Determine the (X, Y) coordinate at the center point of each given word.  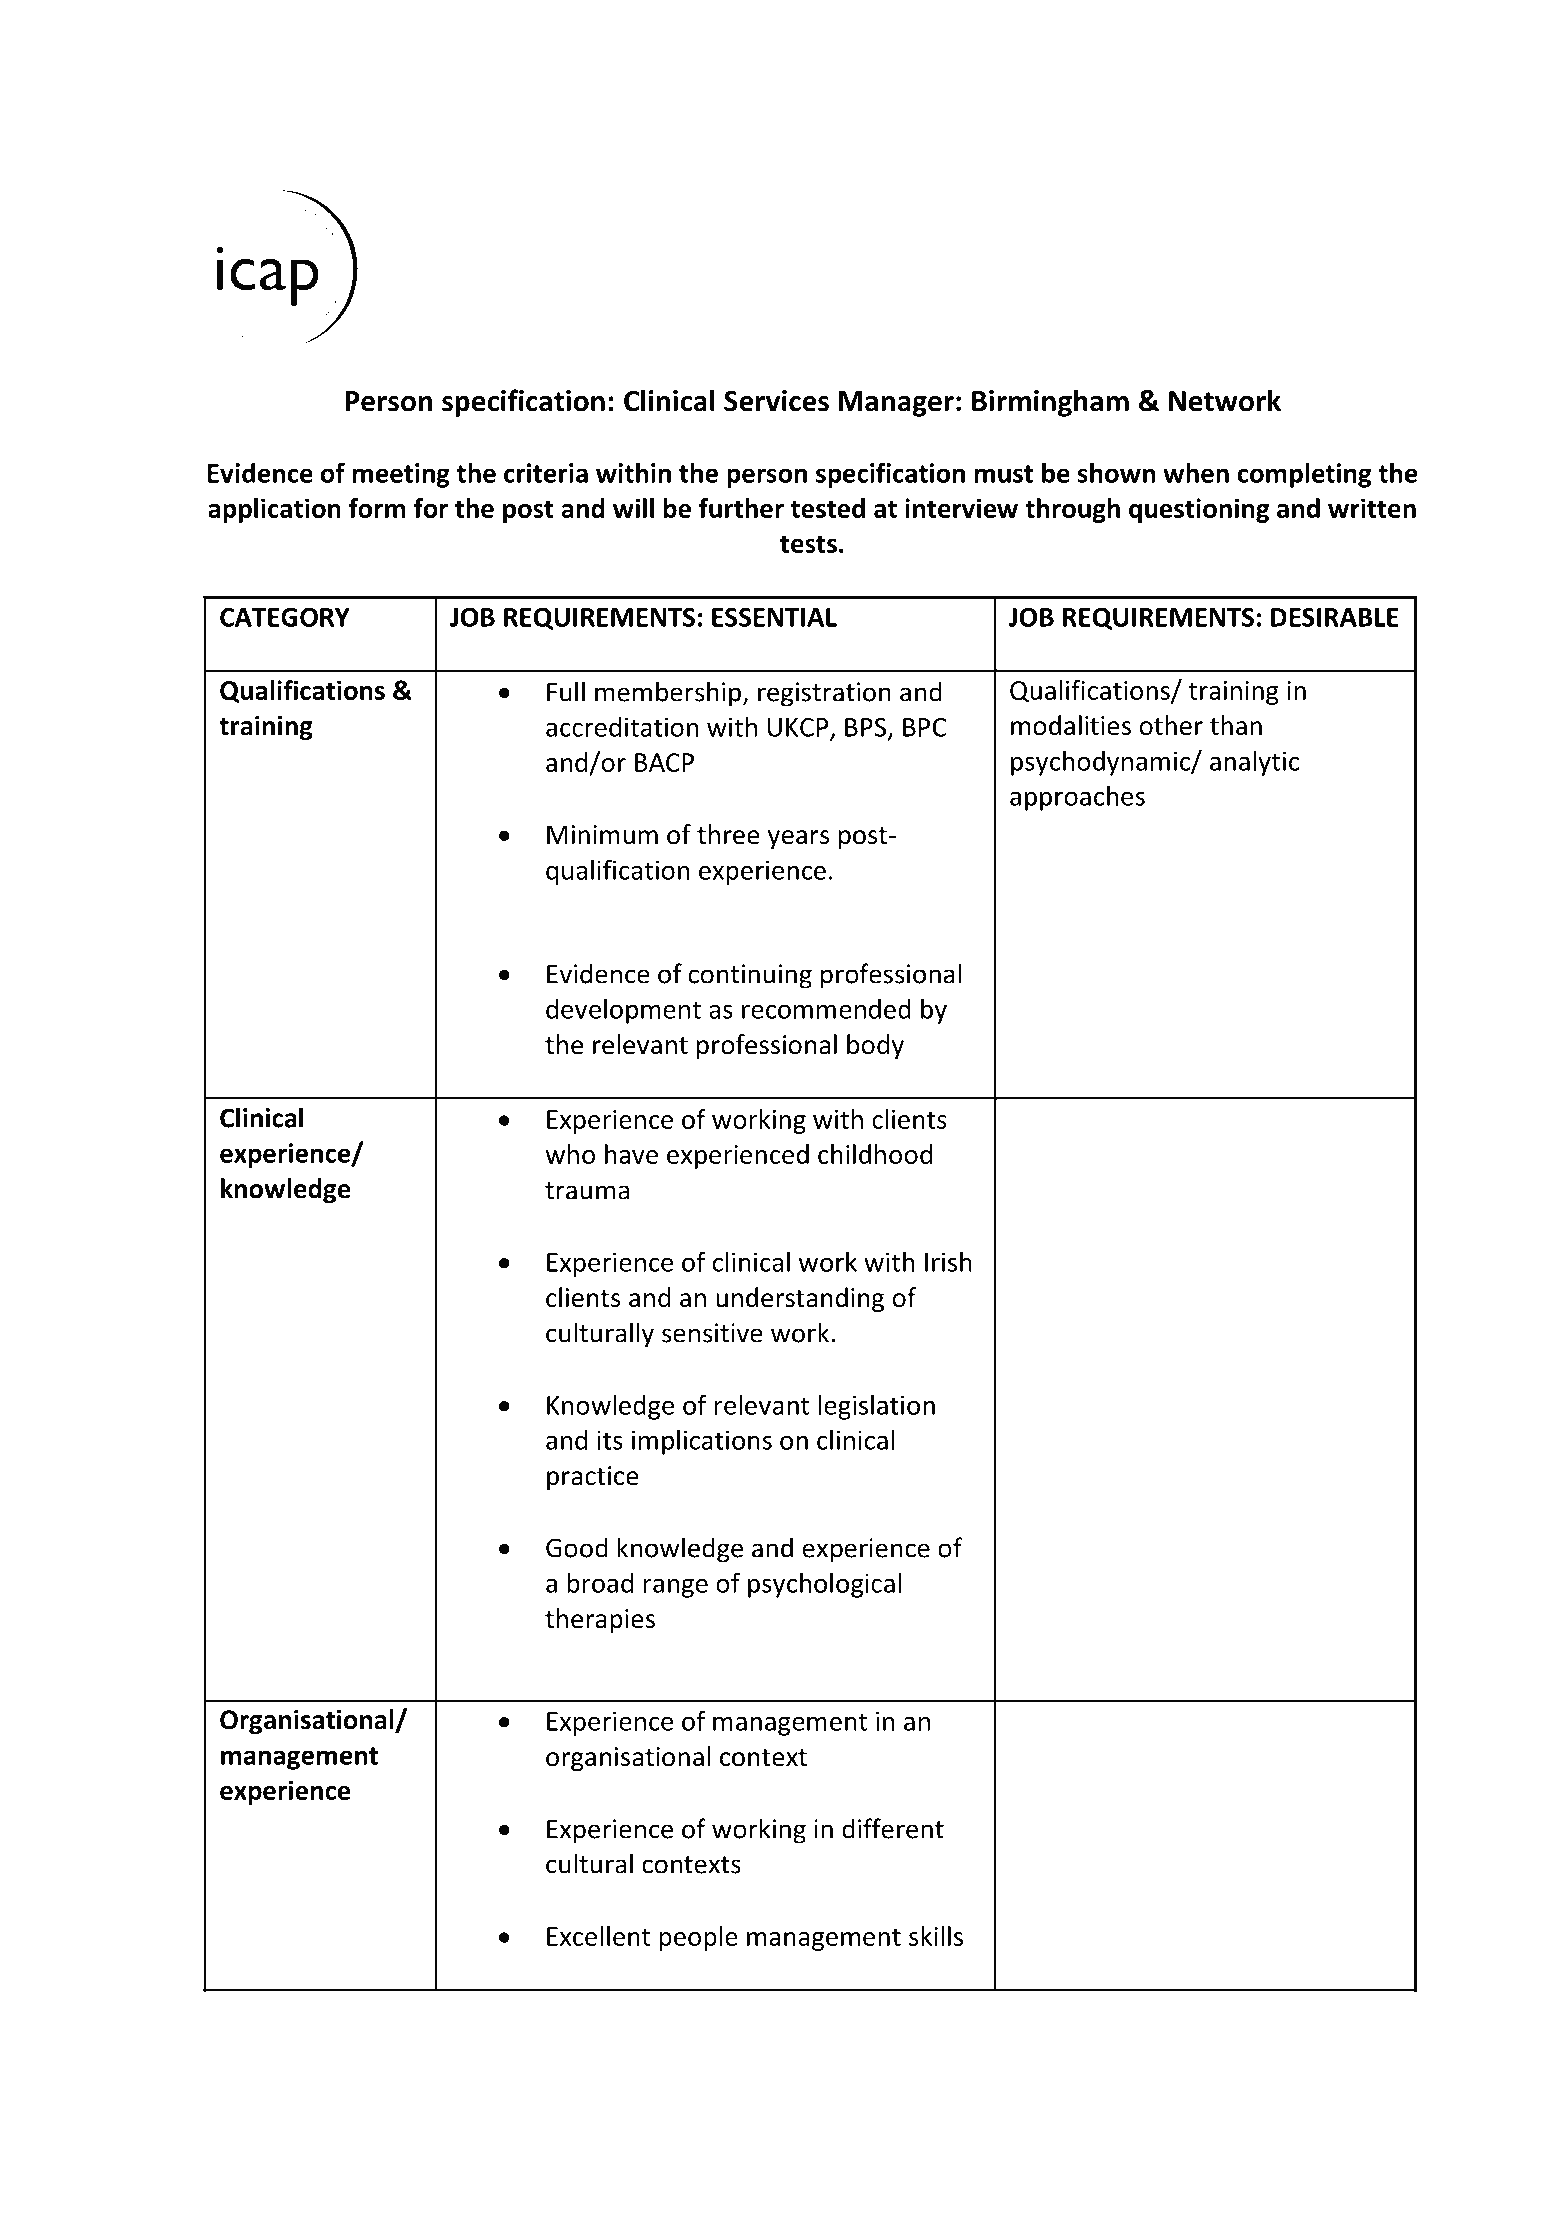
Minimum (602, 835)
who (570, 1154)
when (1196, 472)
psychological (824, 1585)
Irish (948, 1261)
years (798, 839)
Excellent (598, 1936)
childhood (875, 1154)
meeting (401, 475)
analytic (1254, 763)
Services (776, 401)
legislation (877, 1407)
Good (577, 1547)
